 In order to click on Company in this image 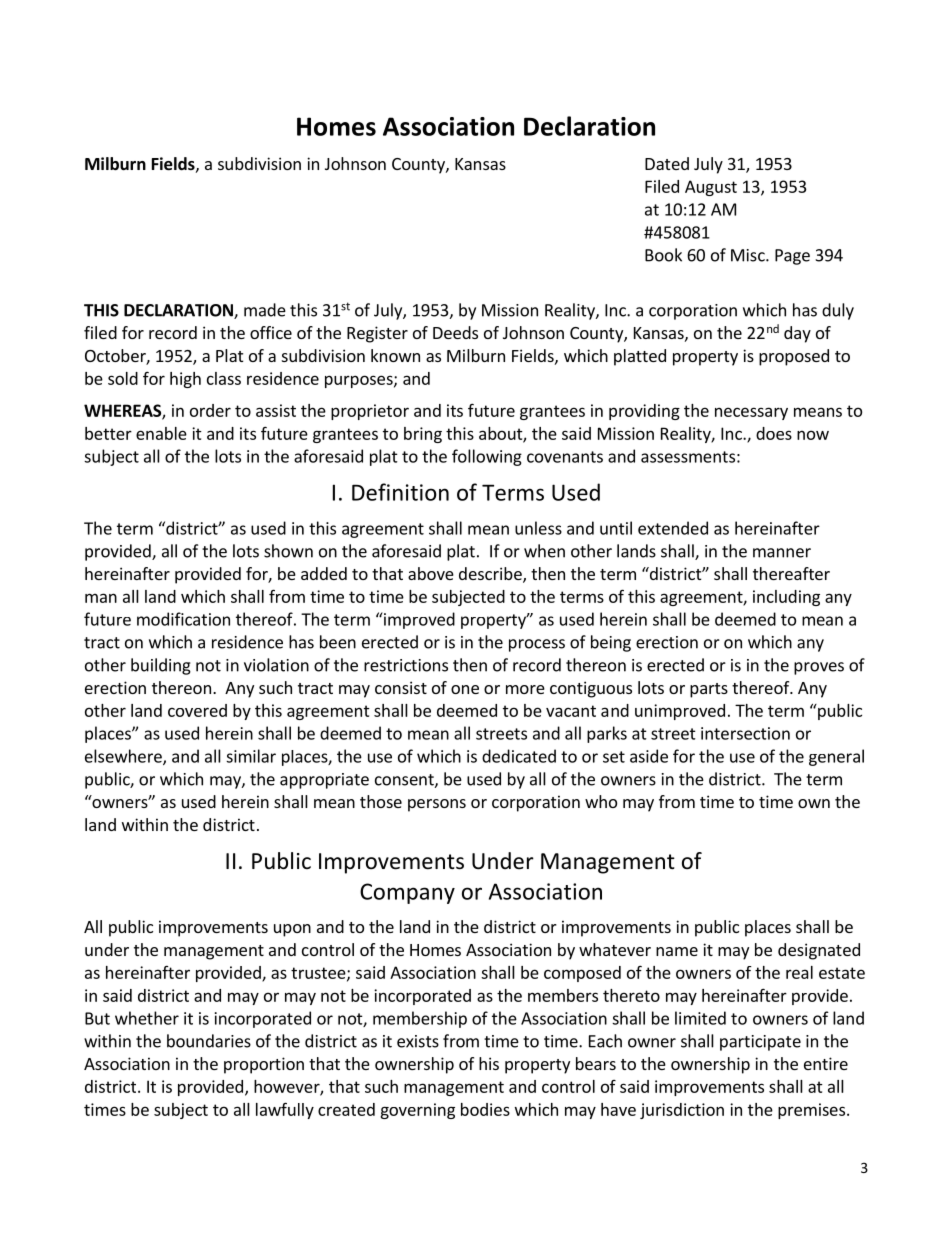, I will do `click(407, 893)`.
